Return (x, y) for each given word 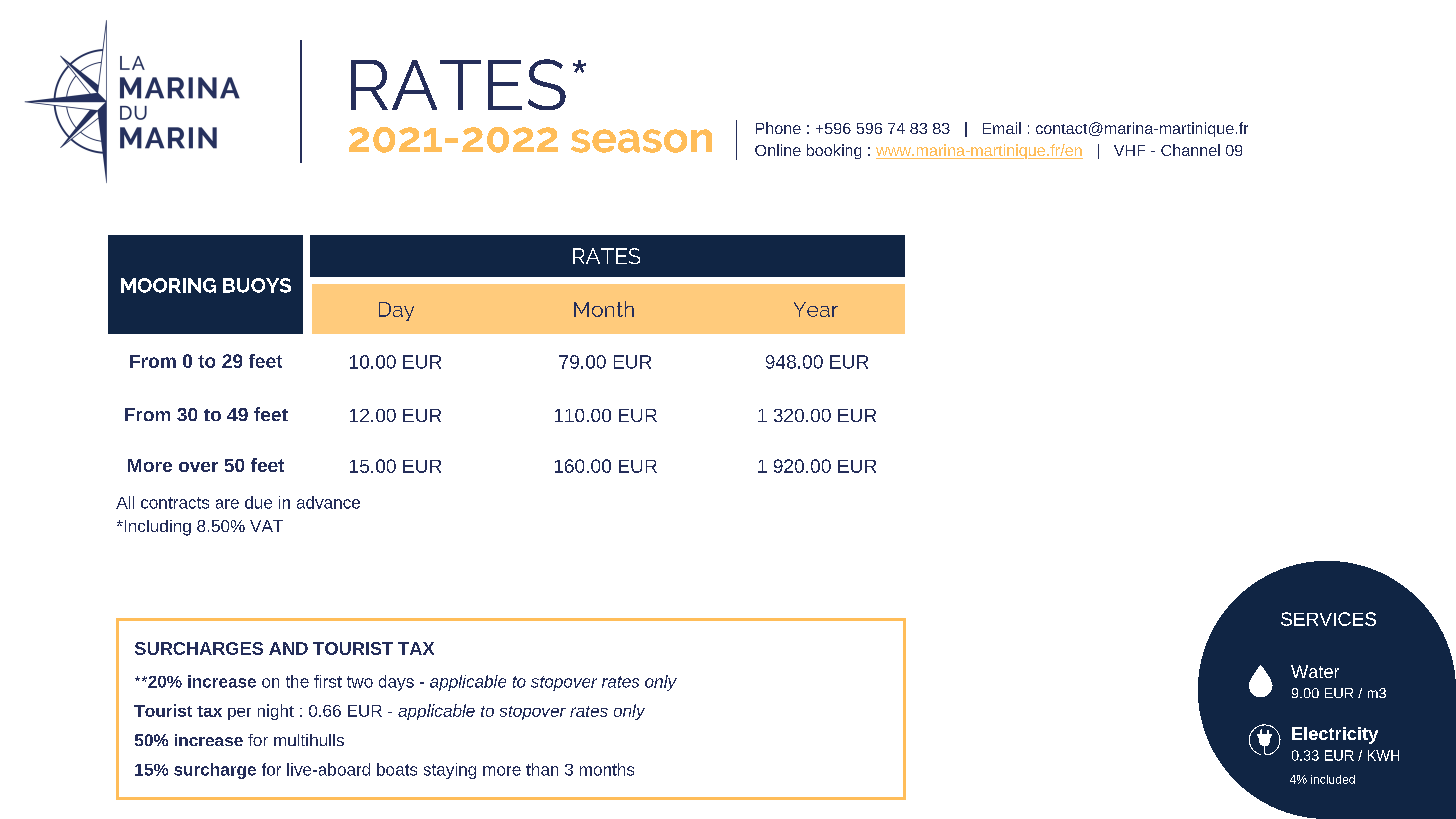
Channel (1190, 150)
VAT (266, 526)
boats (397, 769)
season (641, 141)
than (542, 769)
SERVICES (1328, 619)
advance (328, 502)
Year (816, 309)
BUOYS (257, 285)
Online (778, 150)
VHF (1129, 150)
